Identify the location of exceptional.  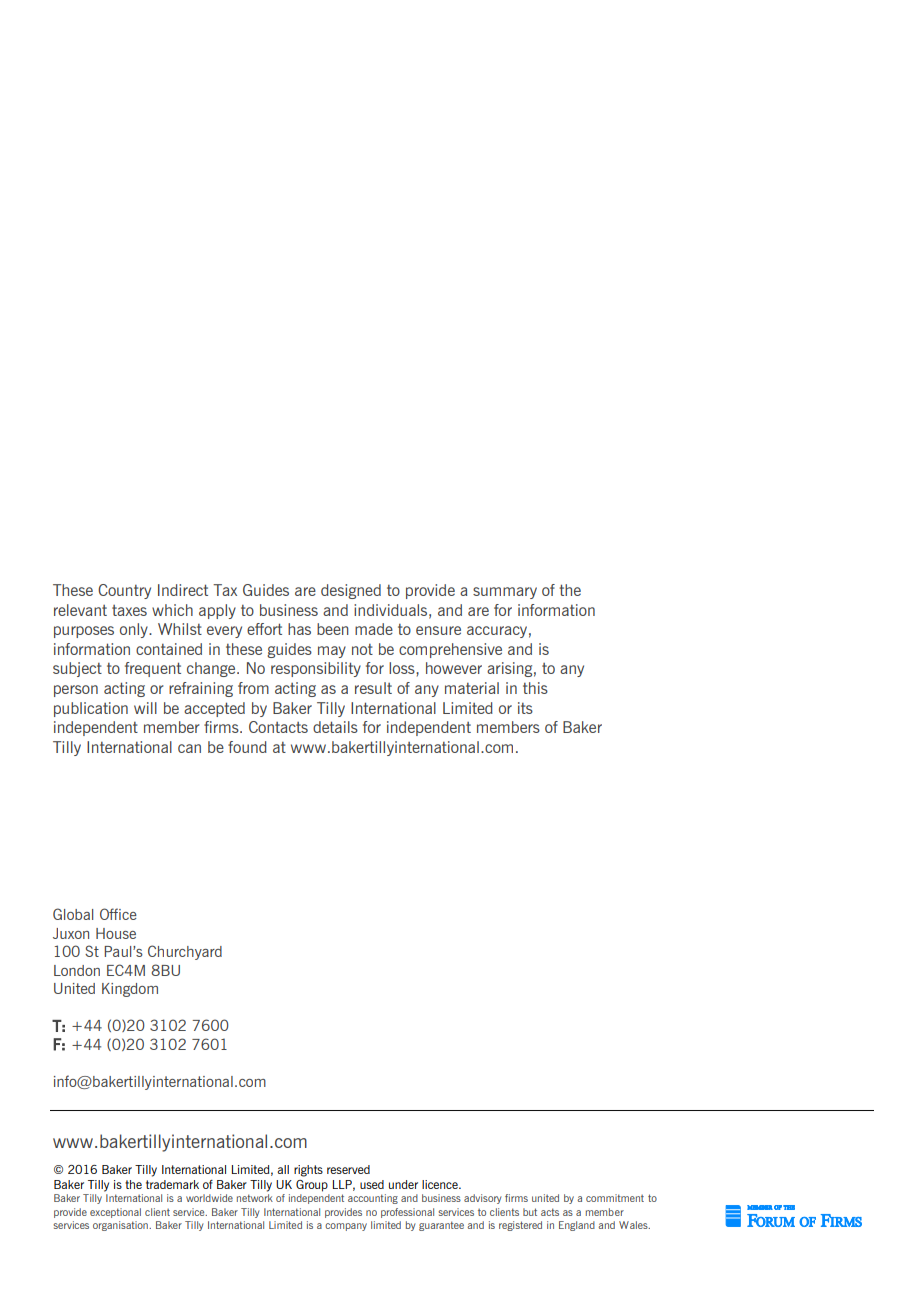
(115, 1213).
